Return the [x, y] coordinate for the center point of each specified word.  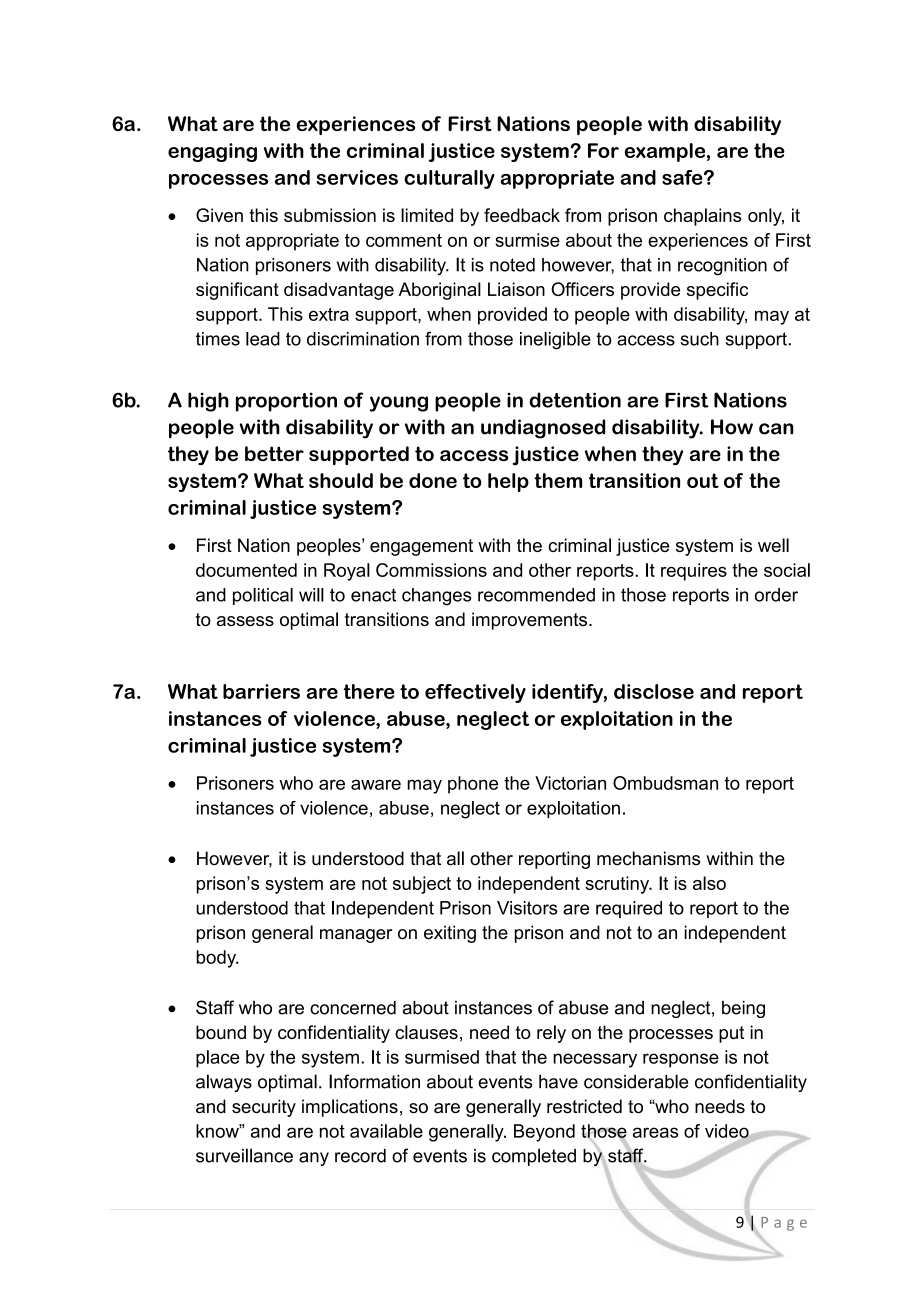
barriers [261, 691]
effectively [475, 693]
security [264, 1108]
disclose [654, 691]
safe [683, 177]
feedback [522, 215]
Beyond [544, 1133]
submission [330, 215]
